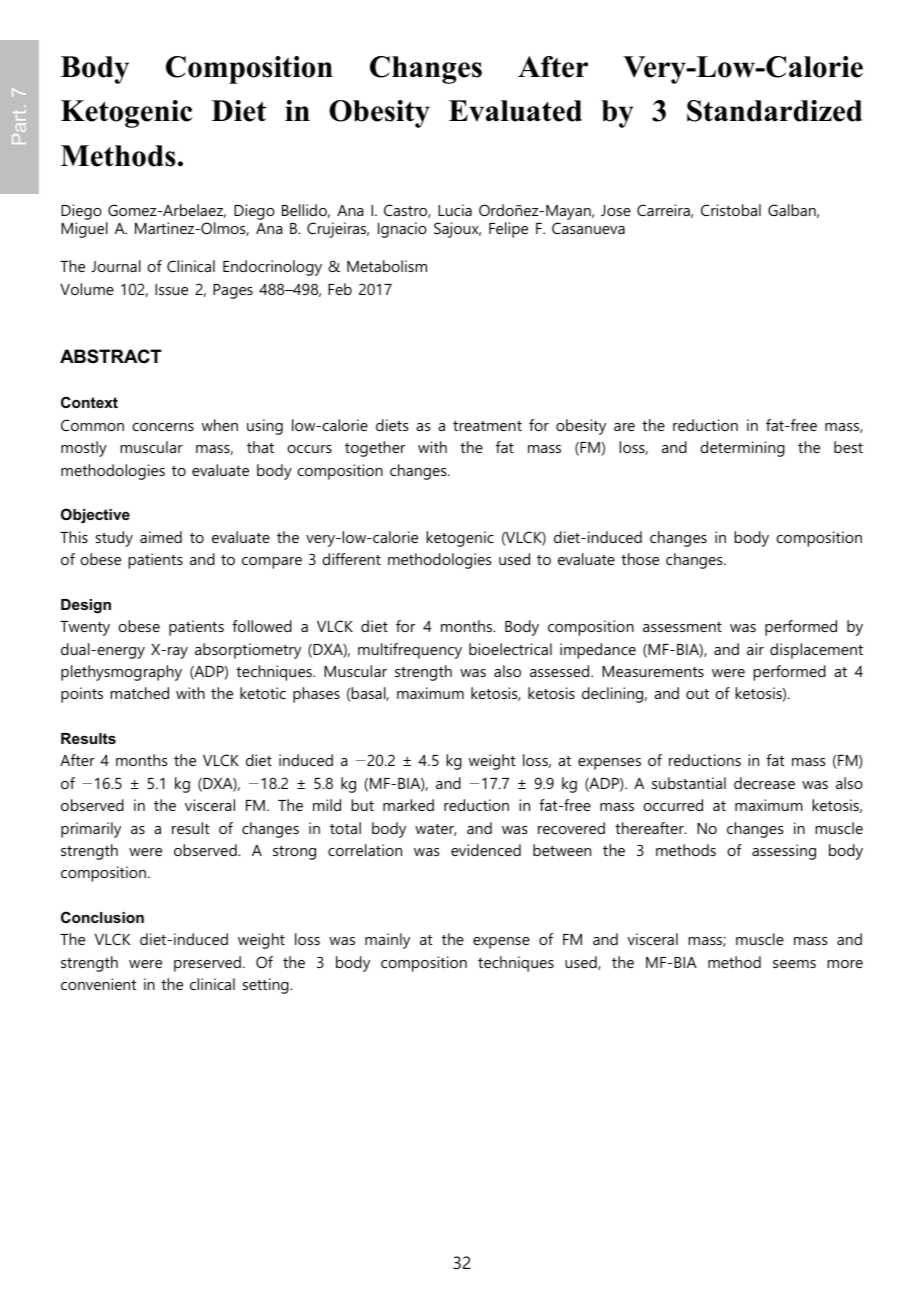 This screenshot has width=924, height=1308. Describe the element at coordinates (764, 783) in the screenshot. I see `decrease` at that location.
